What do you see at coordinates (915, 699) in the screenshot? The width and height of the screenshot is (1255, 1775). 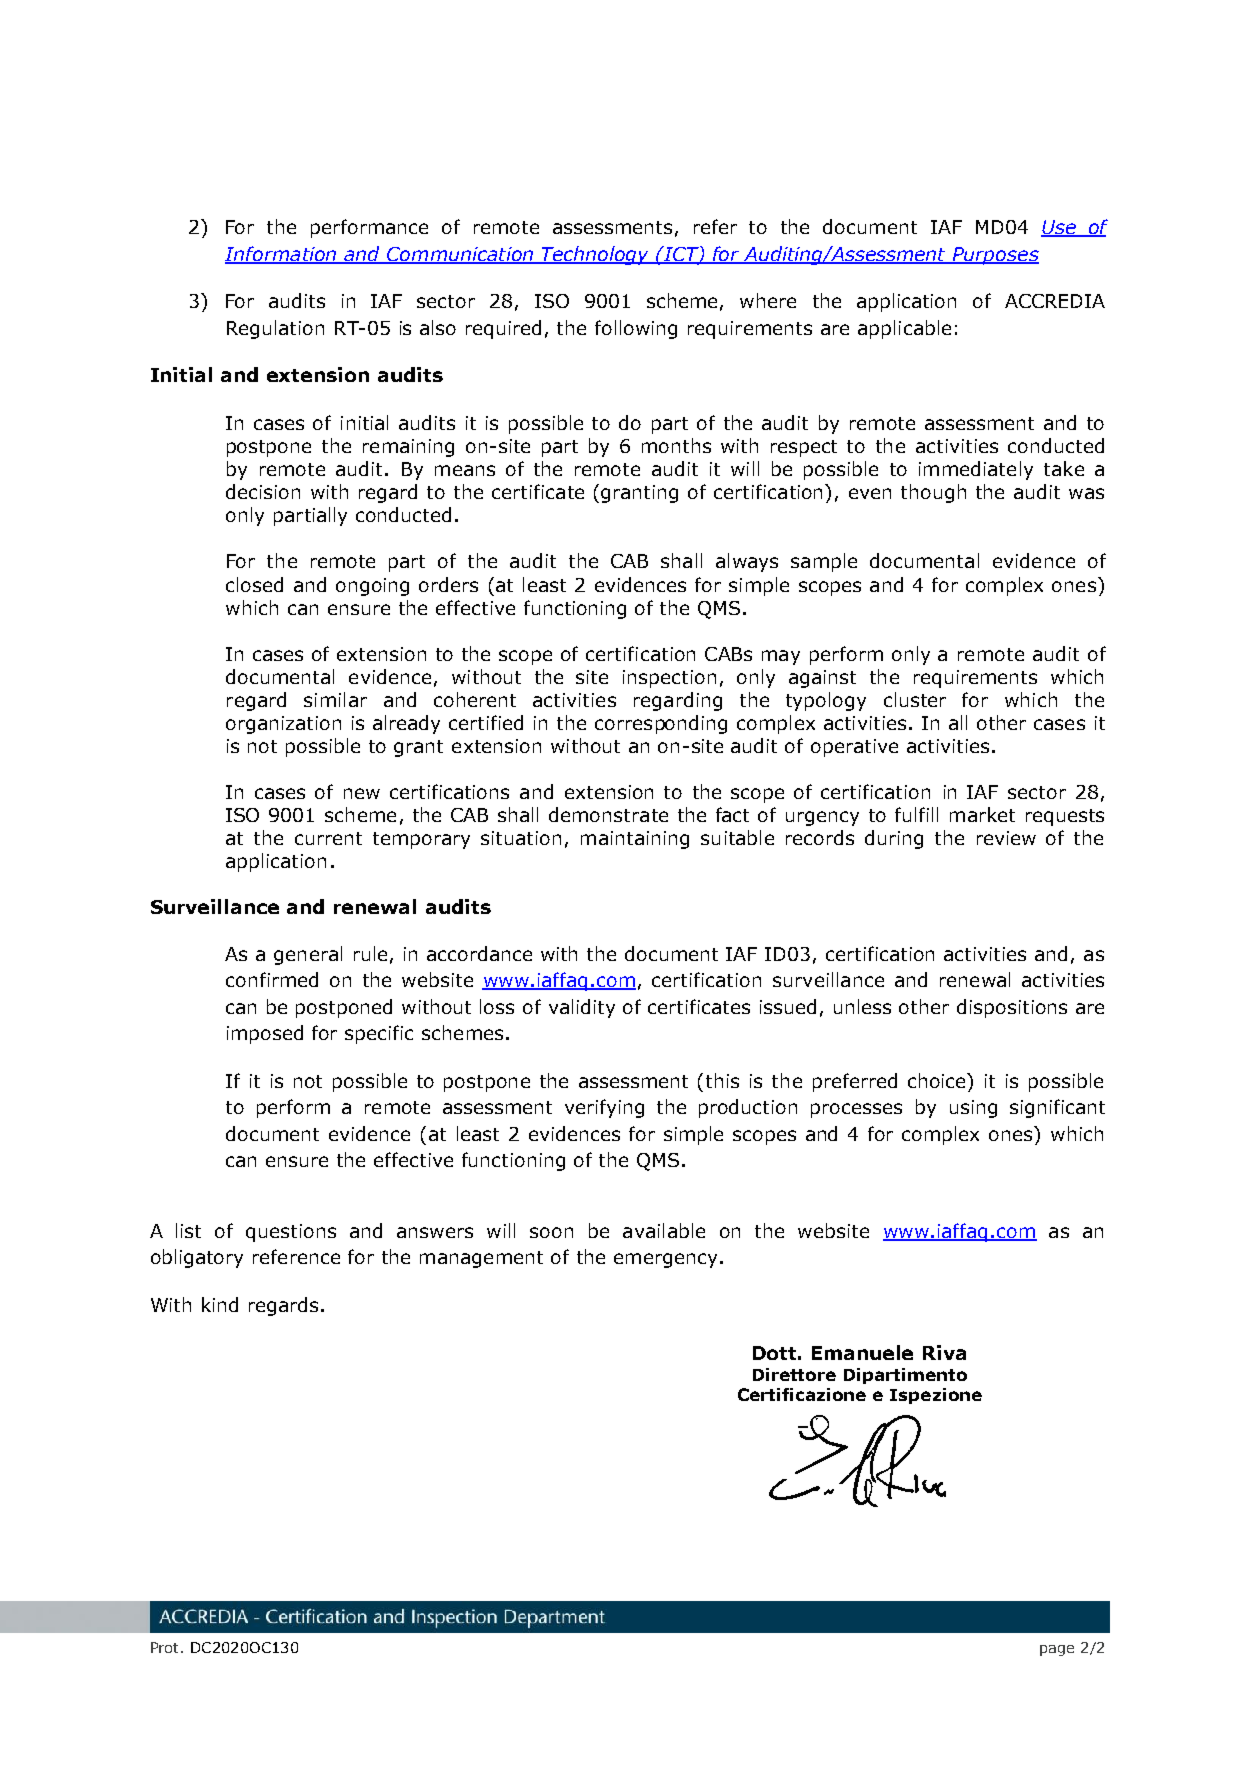 I see `cluster` at bounding box center [915, 699].
